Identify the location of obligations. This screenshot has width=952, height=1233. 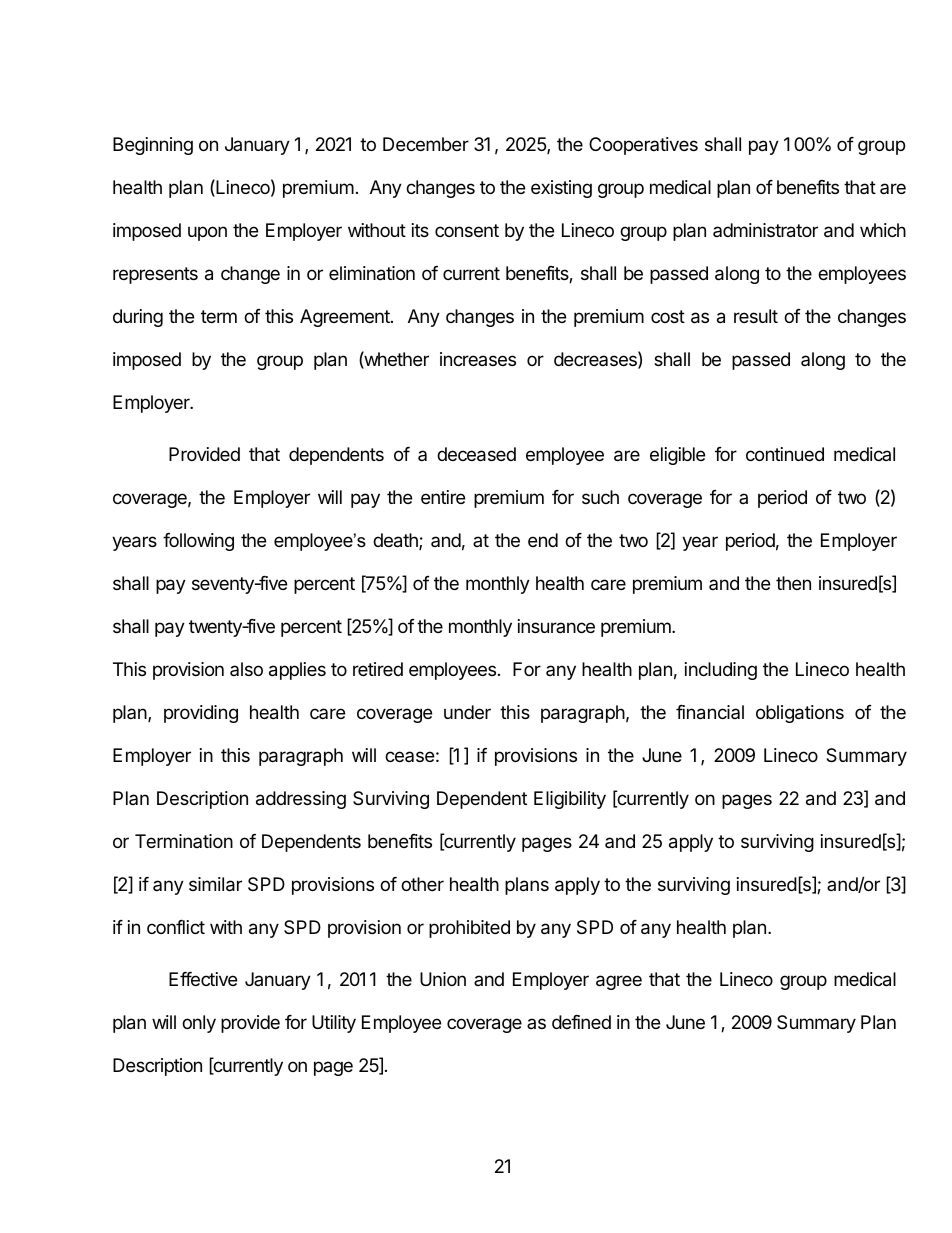
(800, 714).
